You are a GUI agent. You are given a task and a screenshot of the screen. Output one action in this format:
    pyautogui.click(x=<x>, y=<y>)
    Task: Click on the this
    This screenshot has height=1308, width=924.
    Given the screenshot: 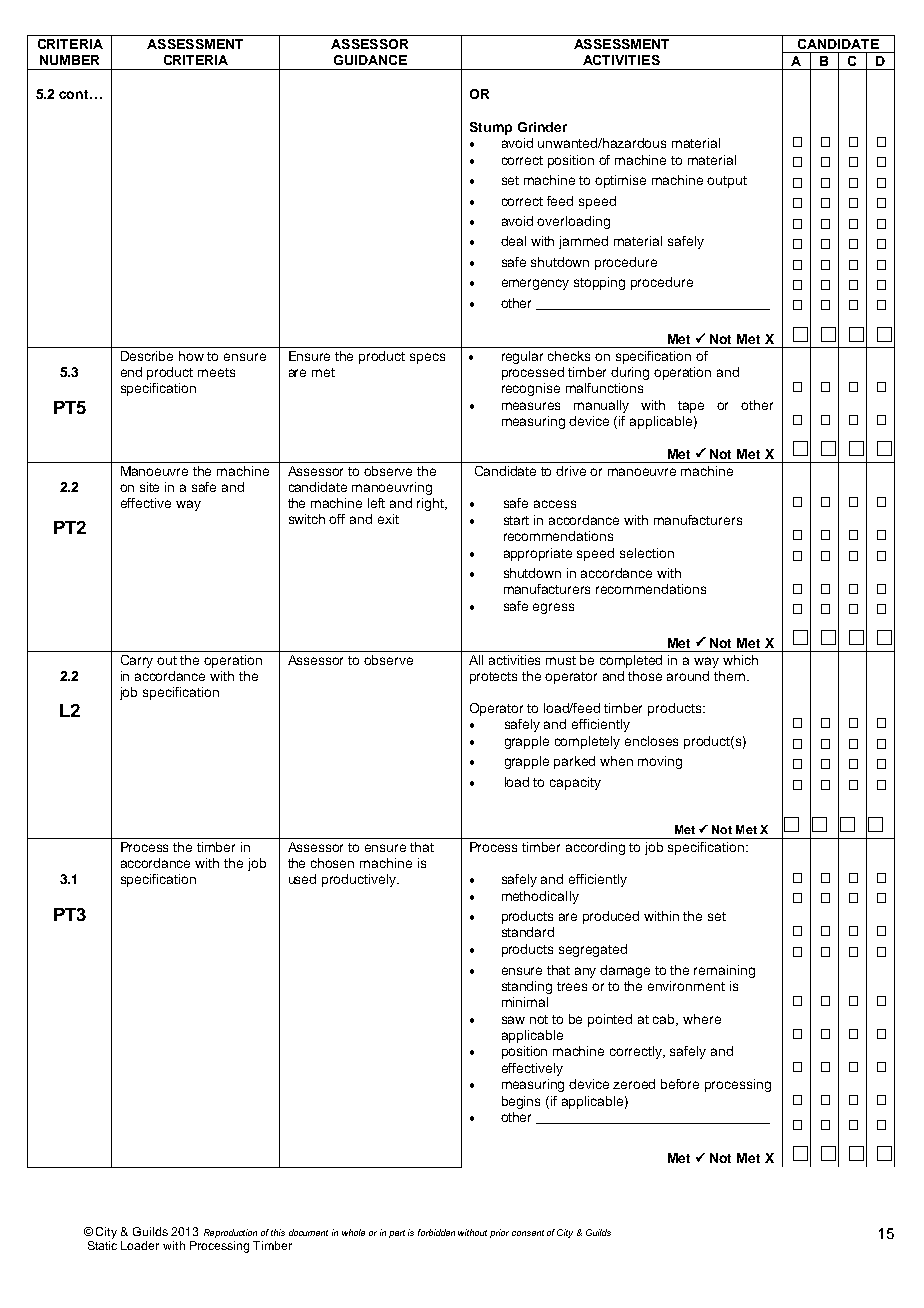 What is the action you would take?
    pyautogui.click(x=278, y=1232)
